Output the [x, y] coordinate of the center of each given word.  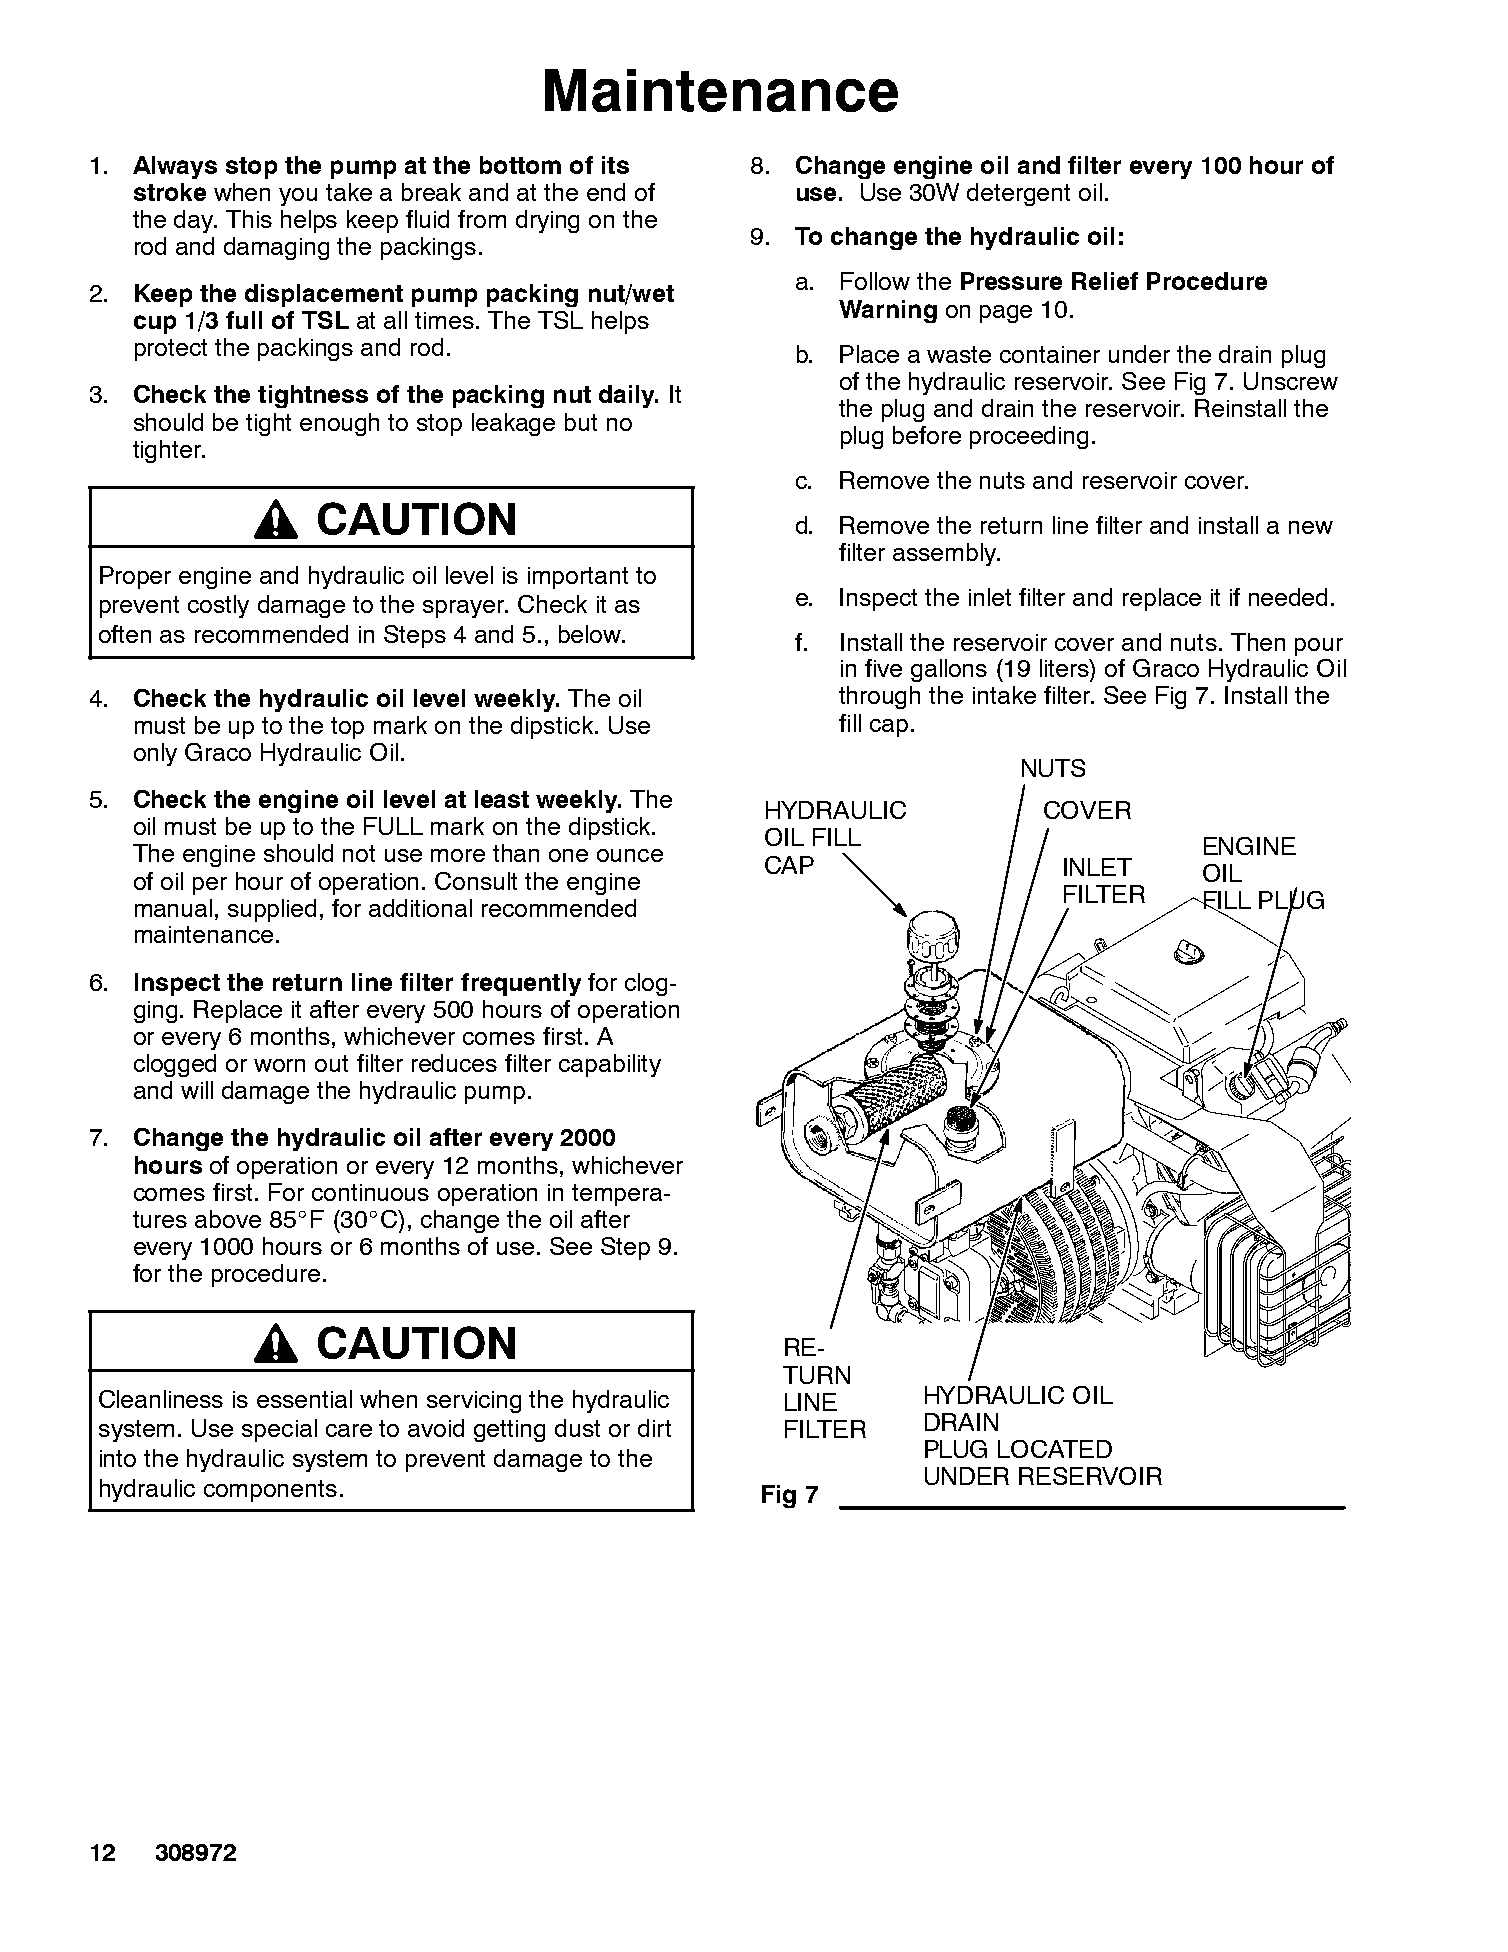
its [615, 165]
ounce [630, 855]
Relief [1105, 281]
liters [1065, 668]
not [359, 853]
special [279, 1430]
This [249, 219]
